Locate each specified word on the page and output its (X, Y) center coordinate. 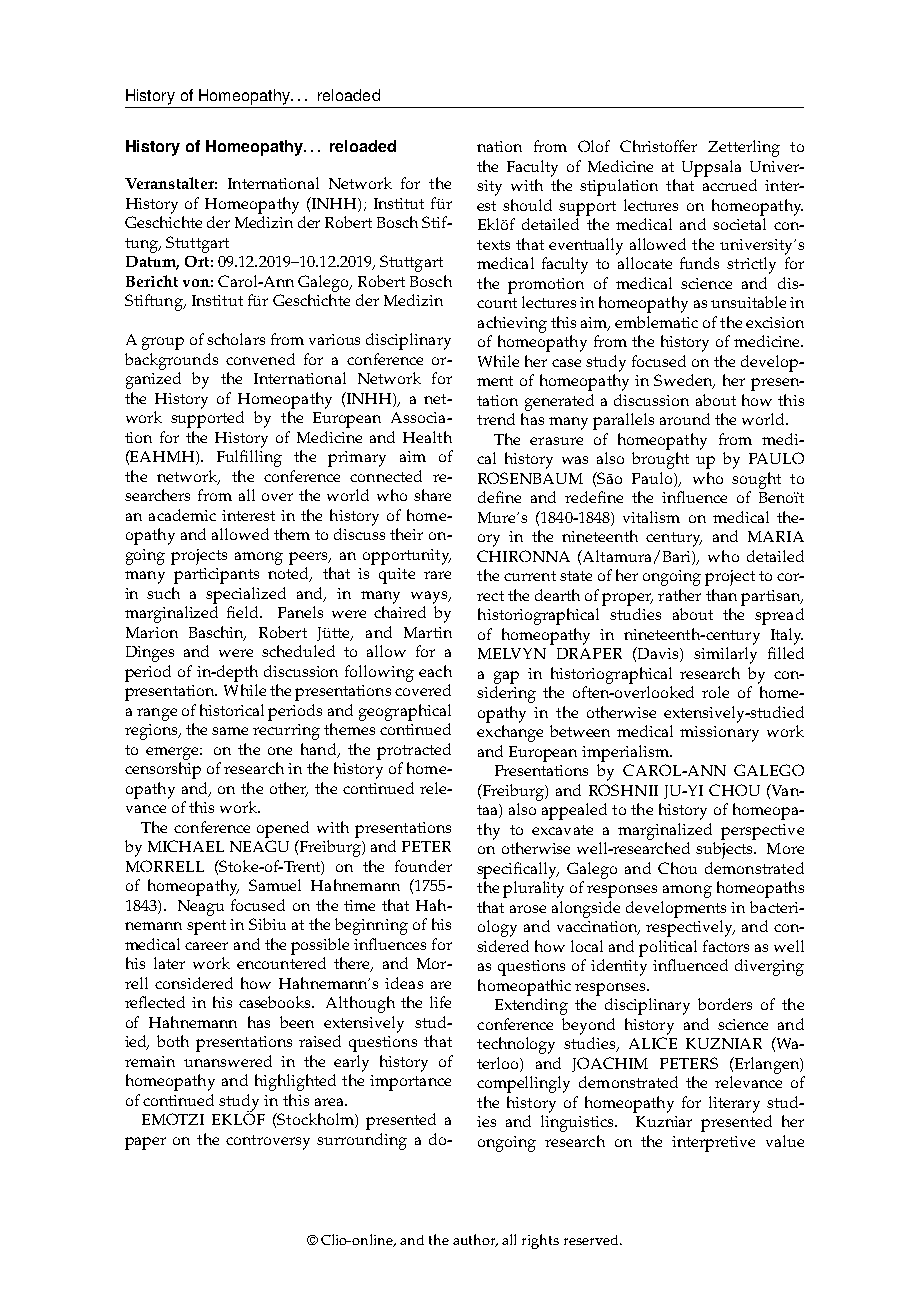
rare (437, 575)
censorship (163, 770)
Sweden (684, 381)
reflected (155, 1002)
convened (260, 359)
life (440, 1002)
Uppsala (711, 168)
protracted (414, 751)
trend (496, 419)
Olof (594, 146)
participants (216, 576)
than (721, 595)
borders (725, 1004)
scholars (236, 339)
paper (145, 1143)
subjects (725, 850)
